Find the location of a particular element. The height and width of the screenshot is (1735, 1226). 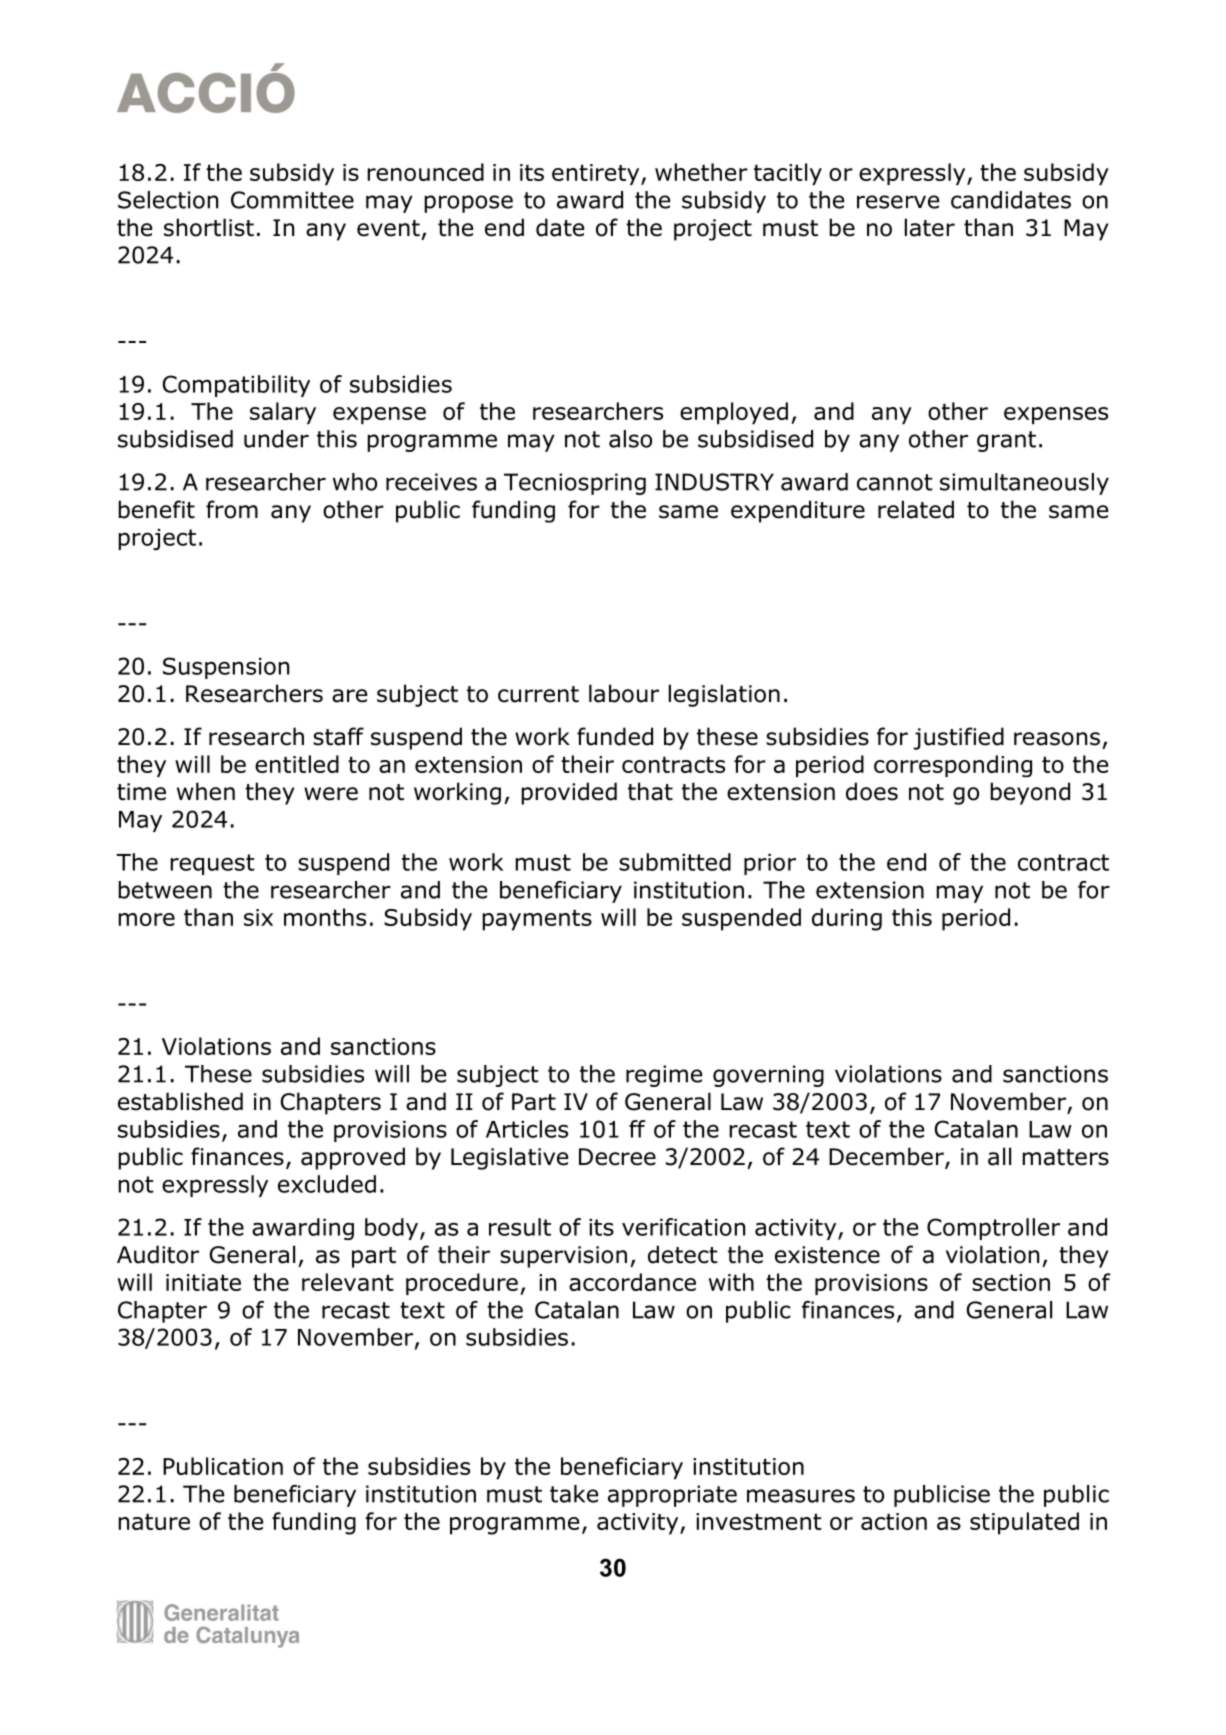

beyond is located at coordinates (1030, 793).
